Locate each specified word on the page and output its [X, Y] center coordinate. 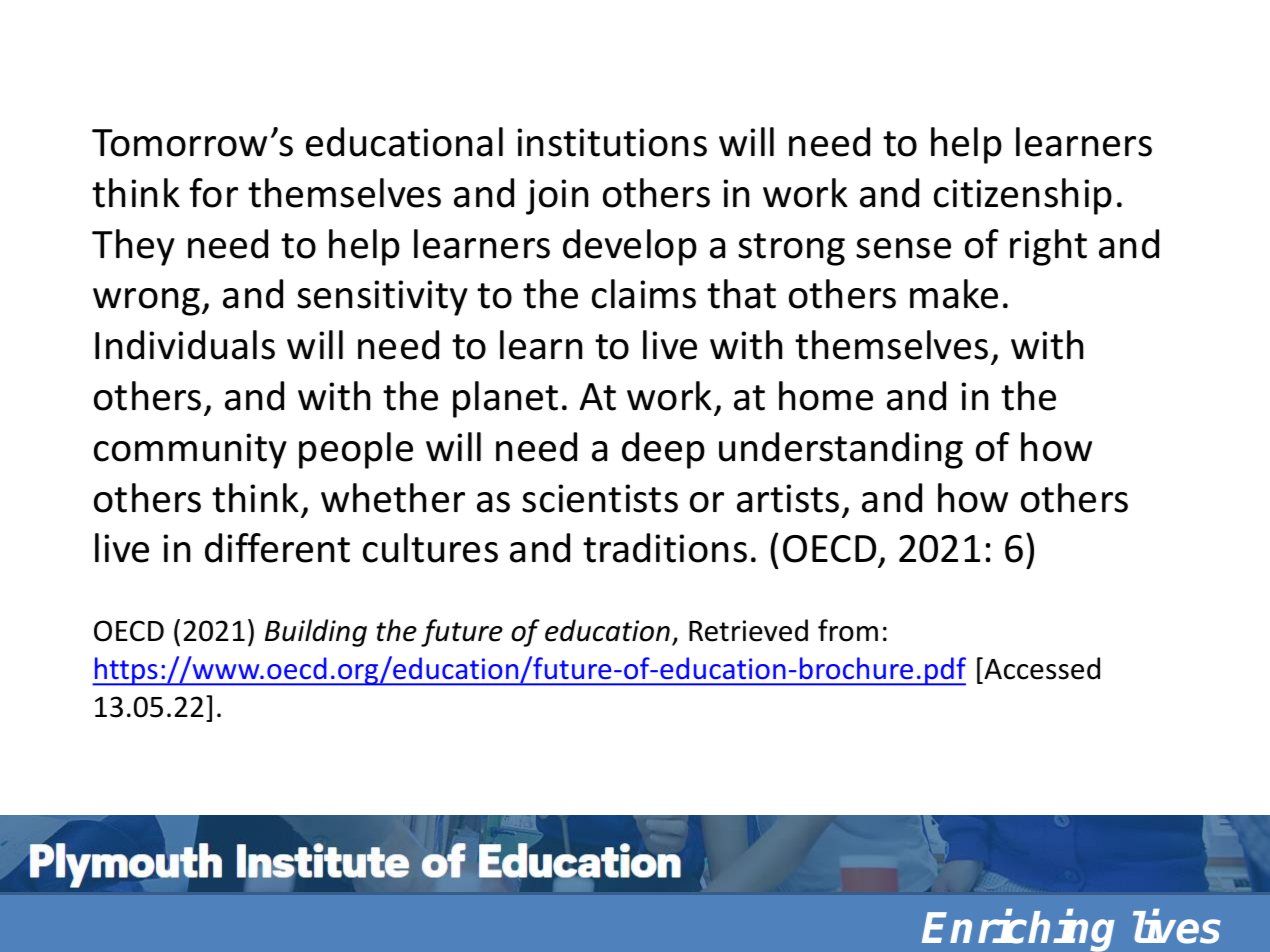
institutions [612, 142]
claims [644, 294]
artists [788, 498]
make [954, 294]
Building [316, 633]
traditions [665, 548]
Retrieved [748, 630]
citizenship [1023, 196]
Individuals [185, 345]
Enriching [1018, 931]
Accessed [1041, 670]
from [848, 630]
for [213, 193]
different [277, 548]
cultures [430, 548]
